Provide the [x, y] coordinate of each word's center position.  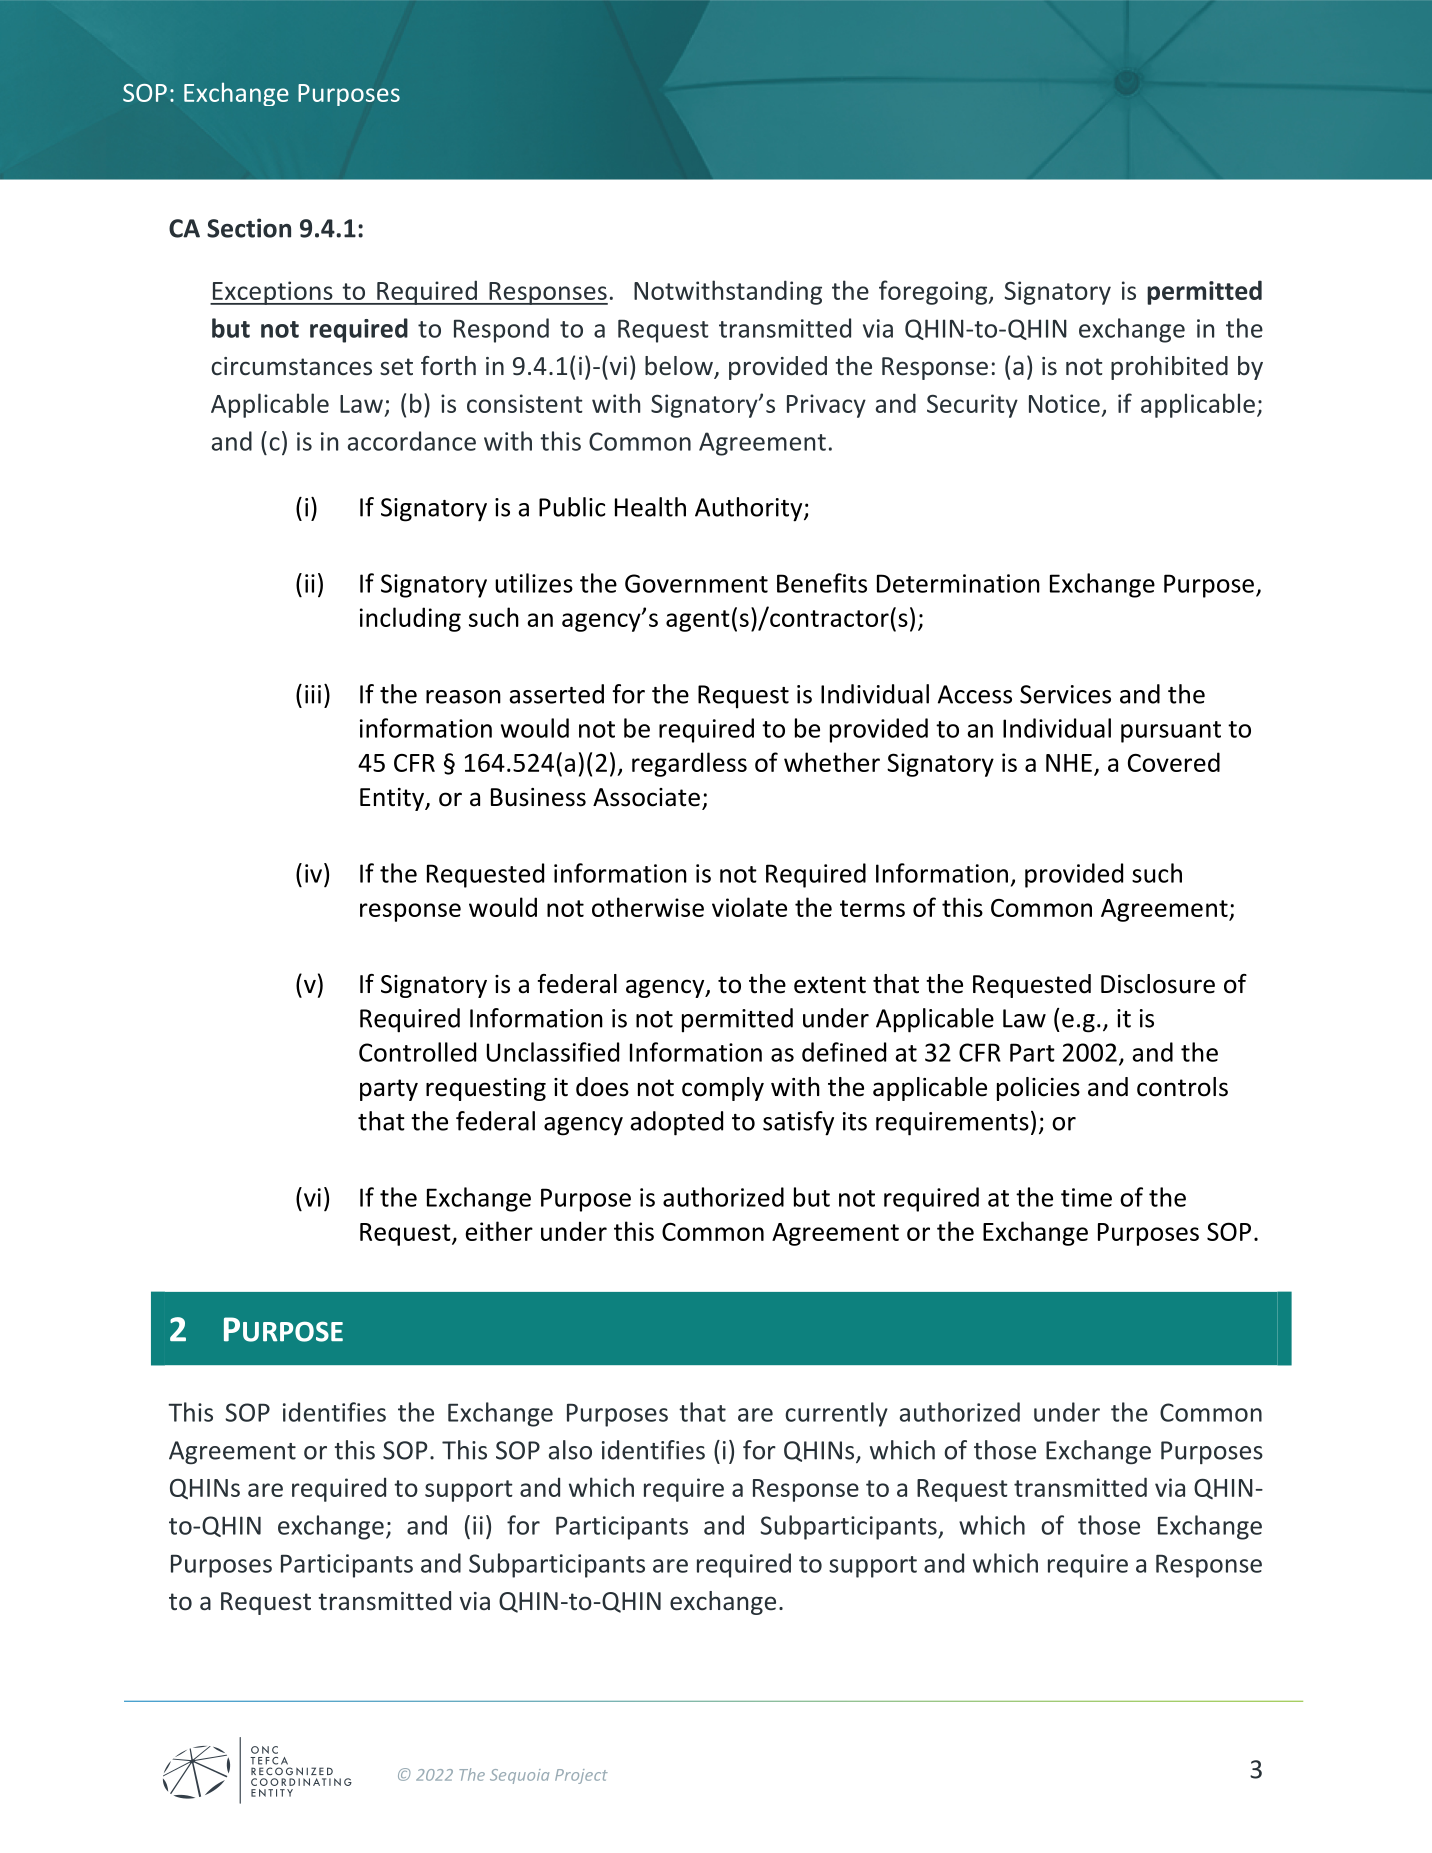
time [1086, 1197]
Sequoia [519, 1776]
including [410, 619]
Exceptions [272, 293]
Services [1065, 694]
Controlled [417, 1052]
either [499, 1231]
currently [836, 1414]
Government [696, 583]
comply [723, 1089]
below [680, 367]
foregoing [934, 292]
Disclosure [1158, 984]
